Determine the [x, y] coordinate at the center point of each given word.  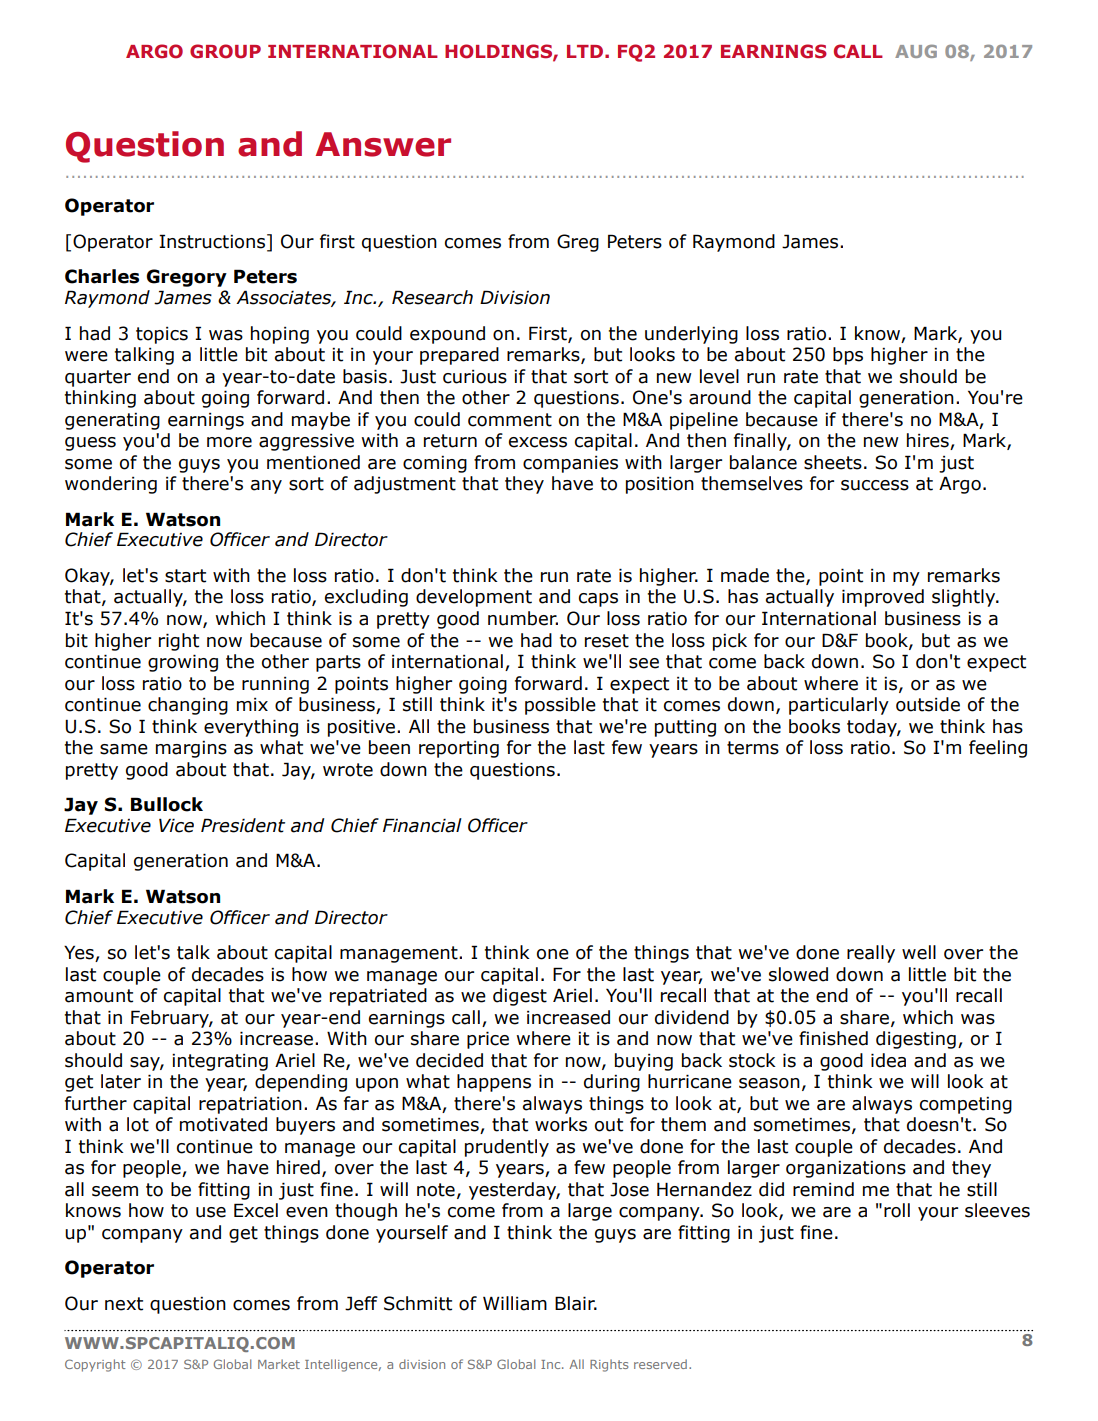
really [871, 954]
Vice [176, 825]
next [124, 1304]
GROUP [225, 51]
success [875, 485]
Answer [383, 144]
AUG [916, 51]
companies [570, 464]
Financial [422, 825]
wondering [111, 485]
